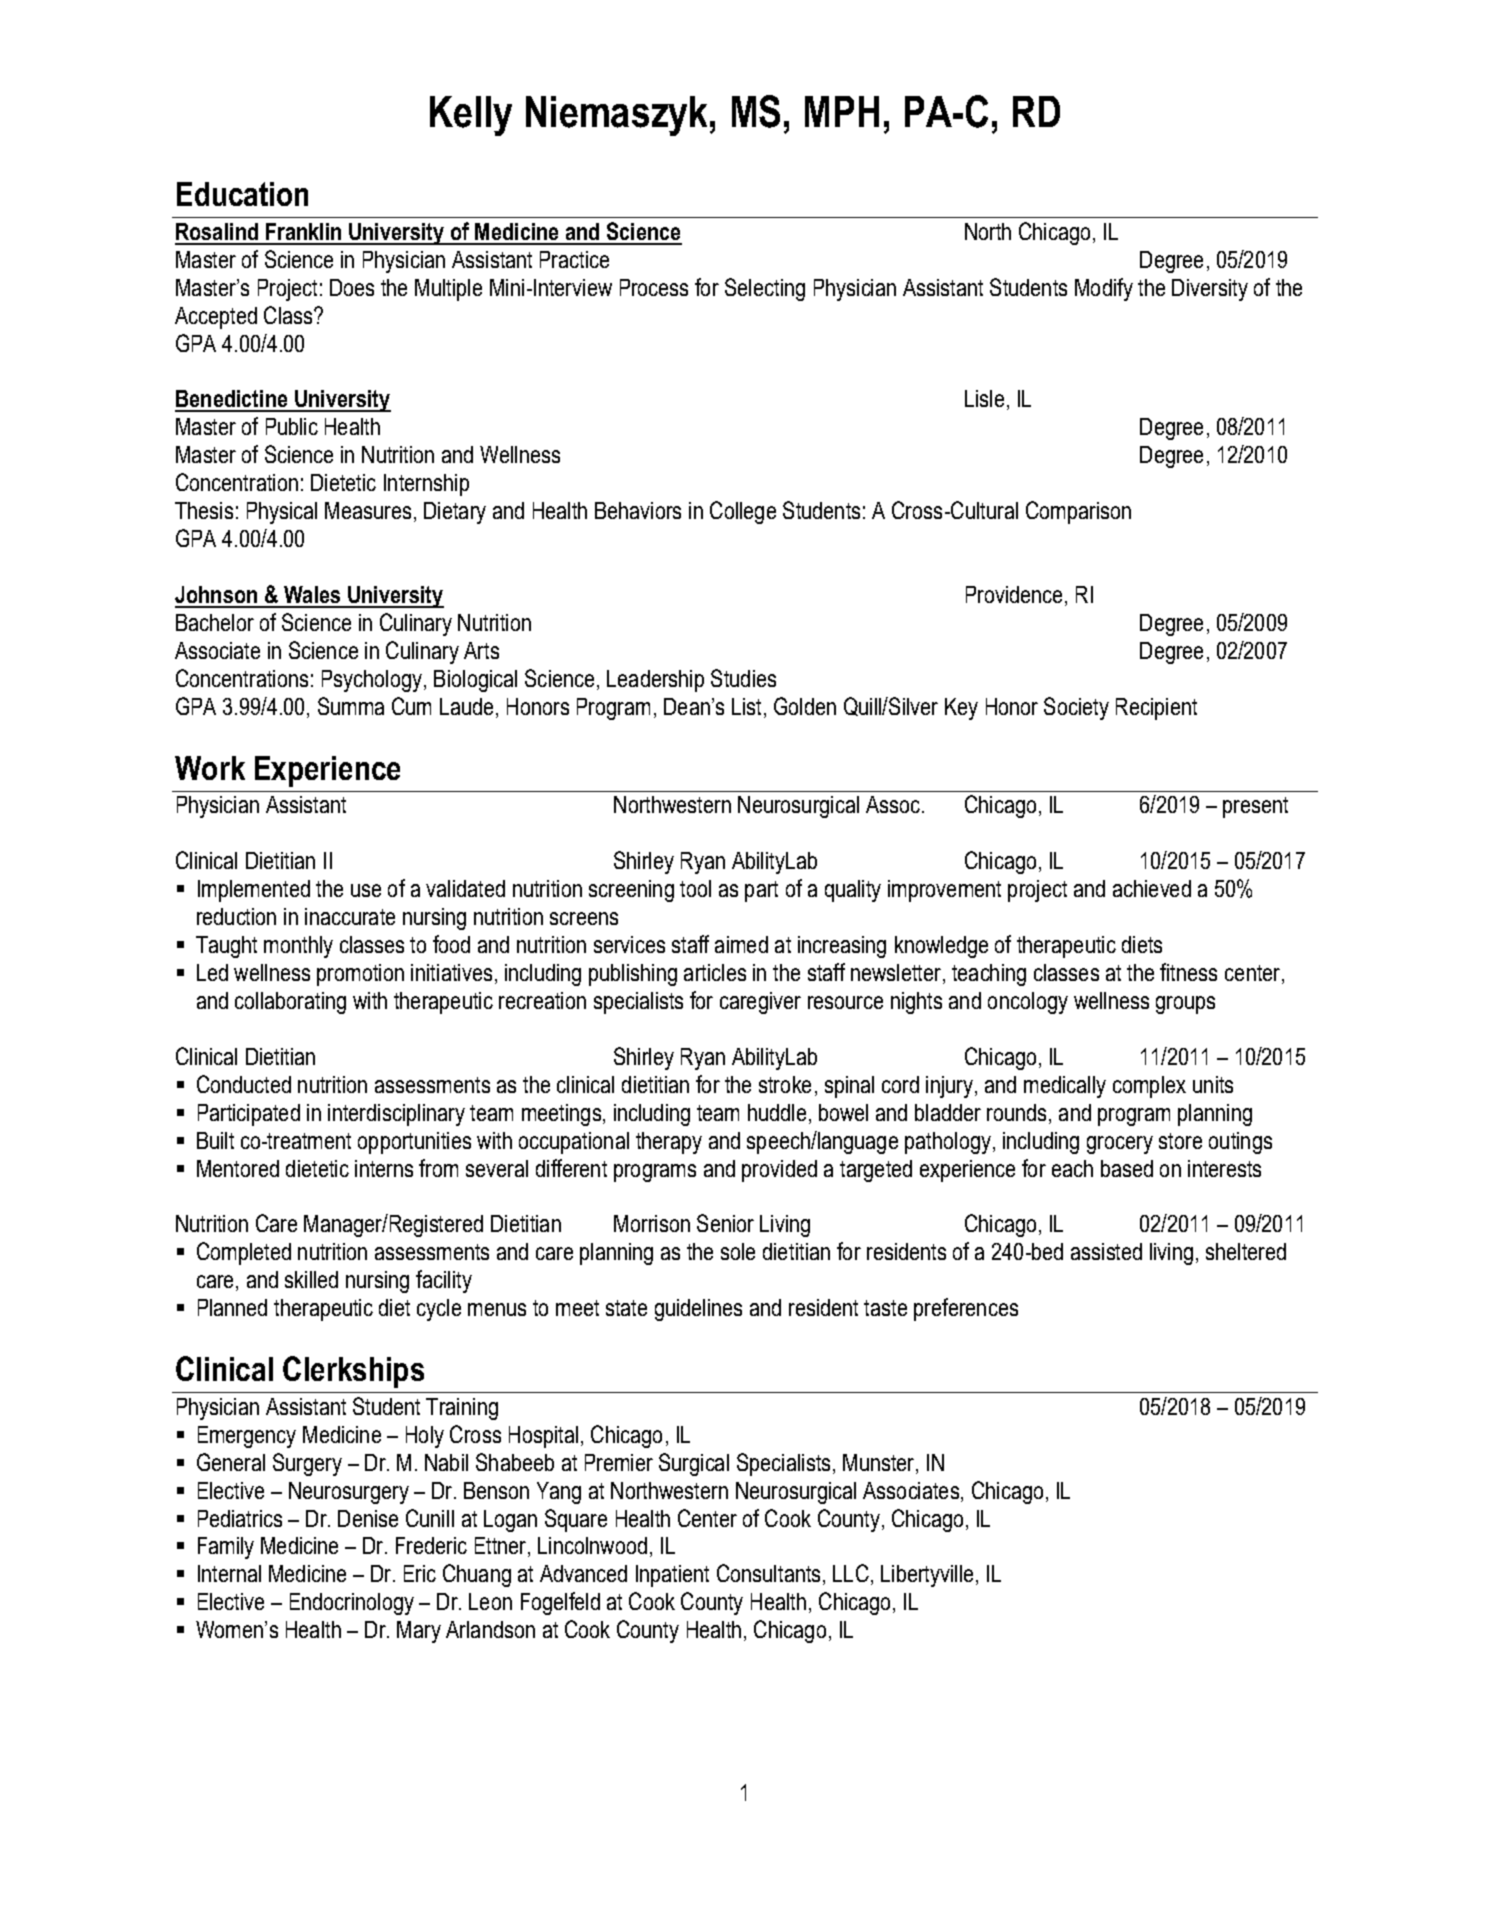 This document has width=1490, height=1928. I want to click on Comparison, so click(1078, 512).
